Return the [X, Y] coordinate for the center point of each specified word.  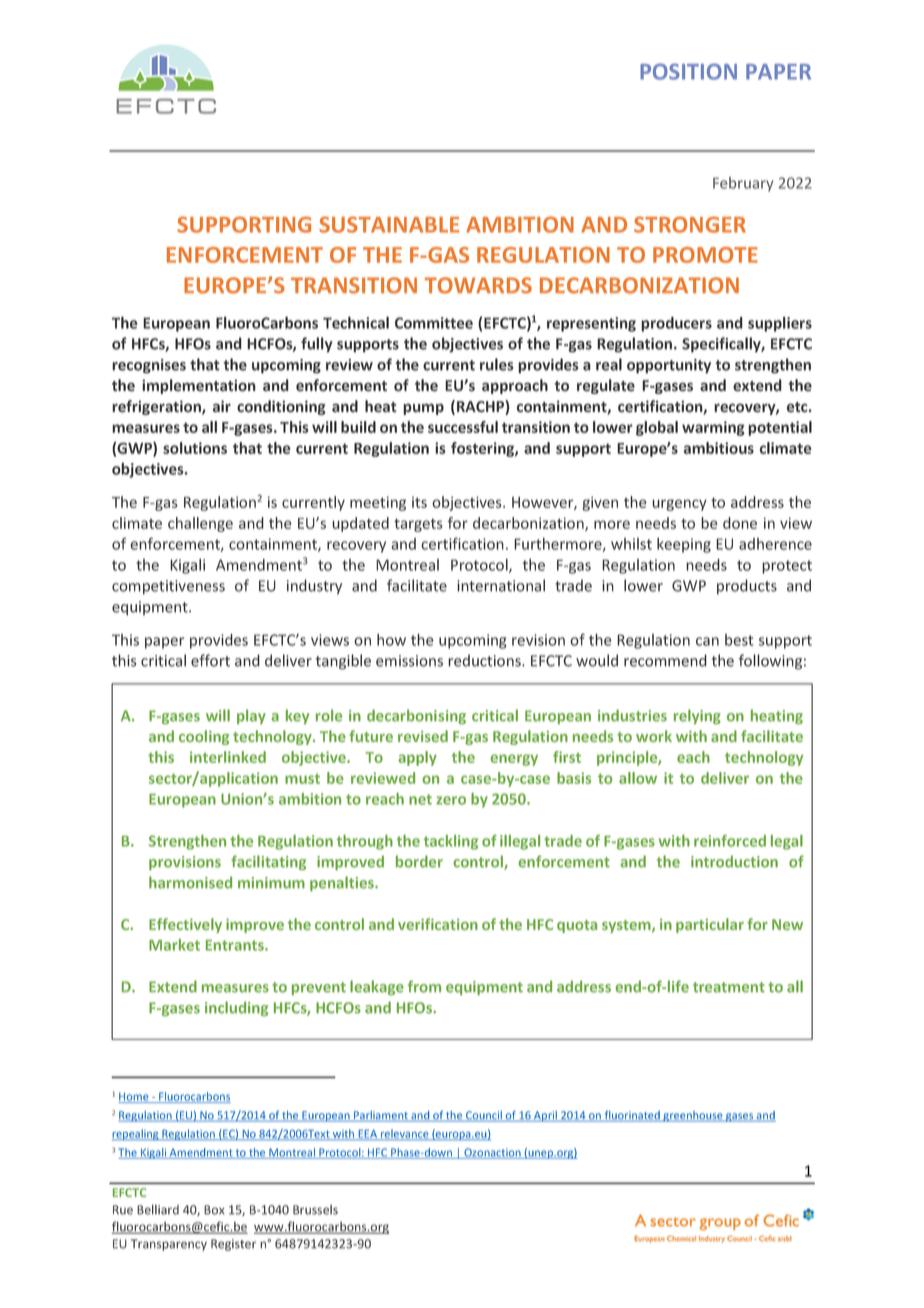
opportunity [669, 366]
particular [710, 925]
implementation [199, 386]
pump [423, 409]
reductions [485, 660]
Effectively [185, 925]
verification [438, 924]
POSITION [688, 71]
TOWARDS [478, 285]
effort [210, 660]
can [707, 641]
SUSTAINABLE [389, 224]
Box [214, 1210]
